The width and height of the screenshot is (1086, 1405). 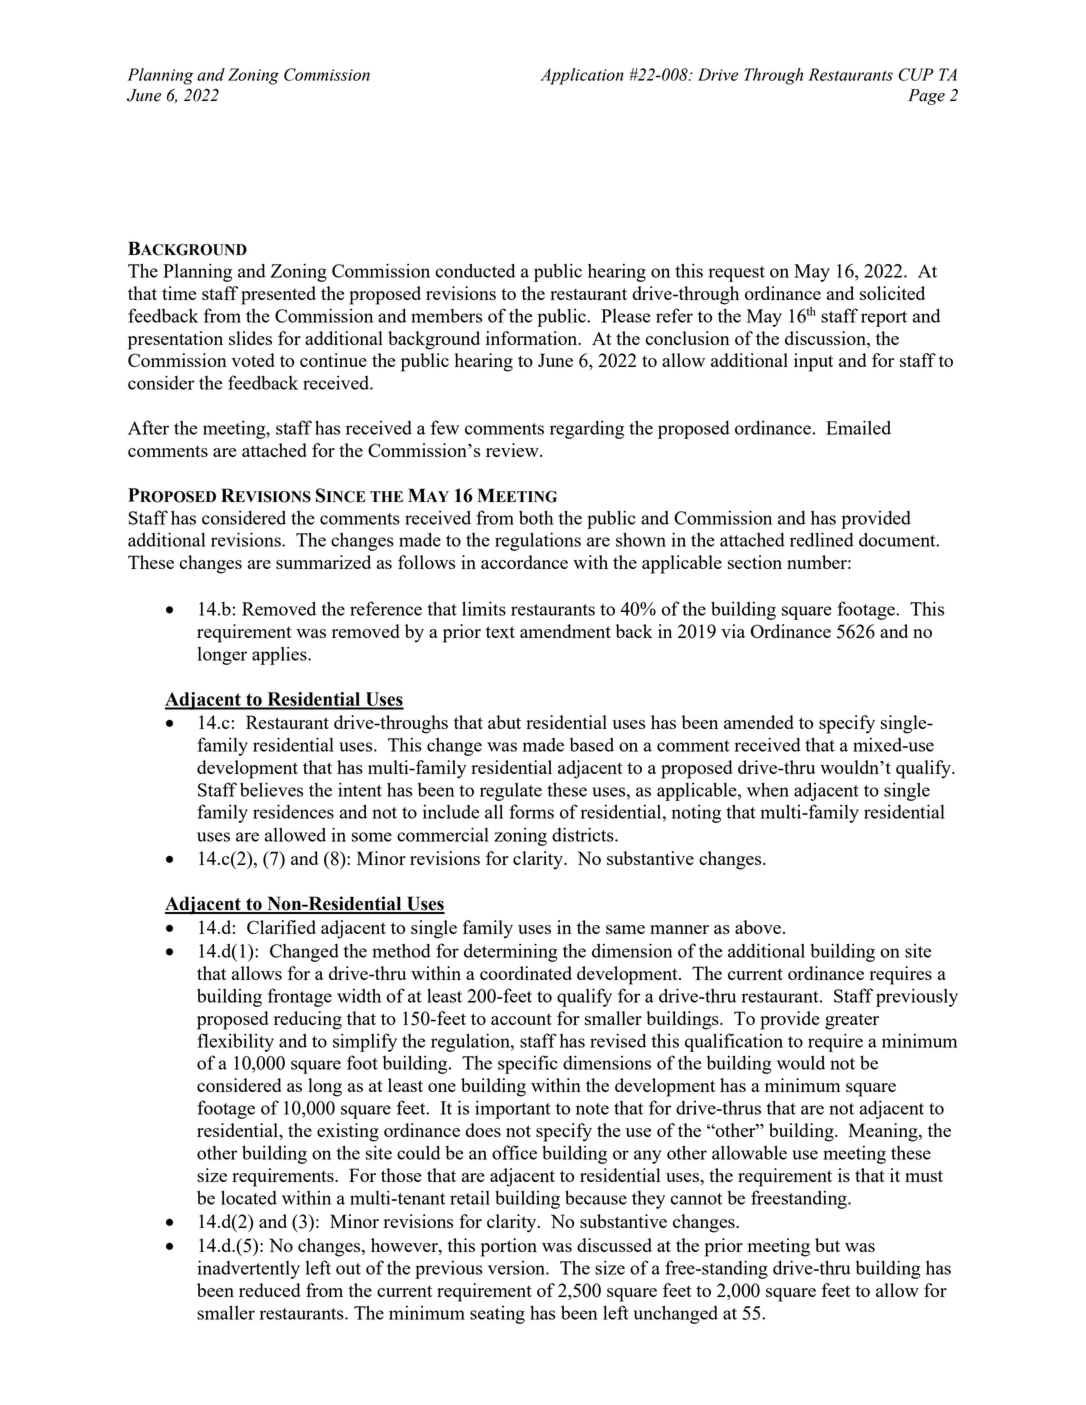 What do you see at coordinates (248, 1269) in the screenshot?
I see `inadvertently` at bounding box center [248, 1269].
